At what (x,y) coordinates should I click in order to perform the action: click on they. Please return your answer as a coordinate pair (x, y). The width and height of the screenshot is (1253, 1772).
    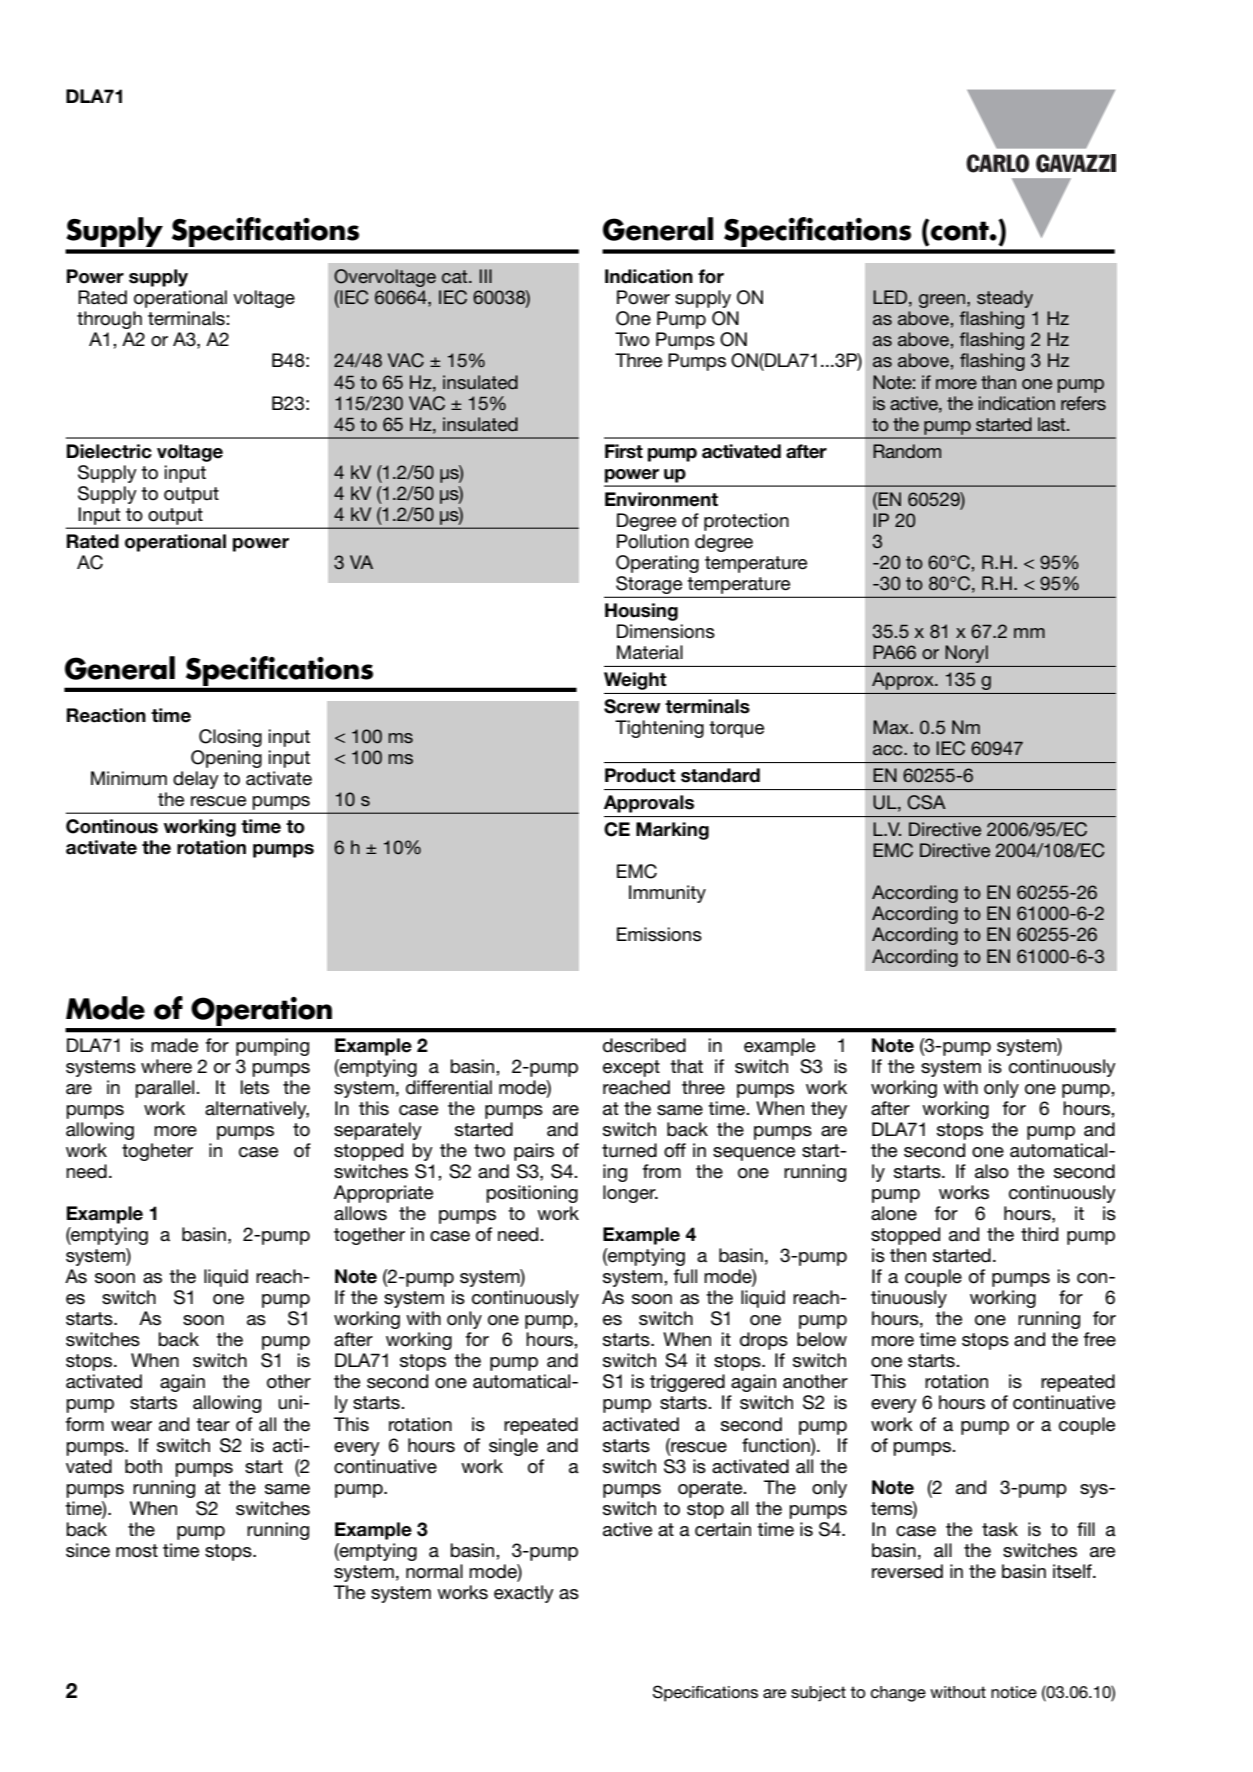
    Looking at the image, I should click on (829, 1110).
